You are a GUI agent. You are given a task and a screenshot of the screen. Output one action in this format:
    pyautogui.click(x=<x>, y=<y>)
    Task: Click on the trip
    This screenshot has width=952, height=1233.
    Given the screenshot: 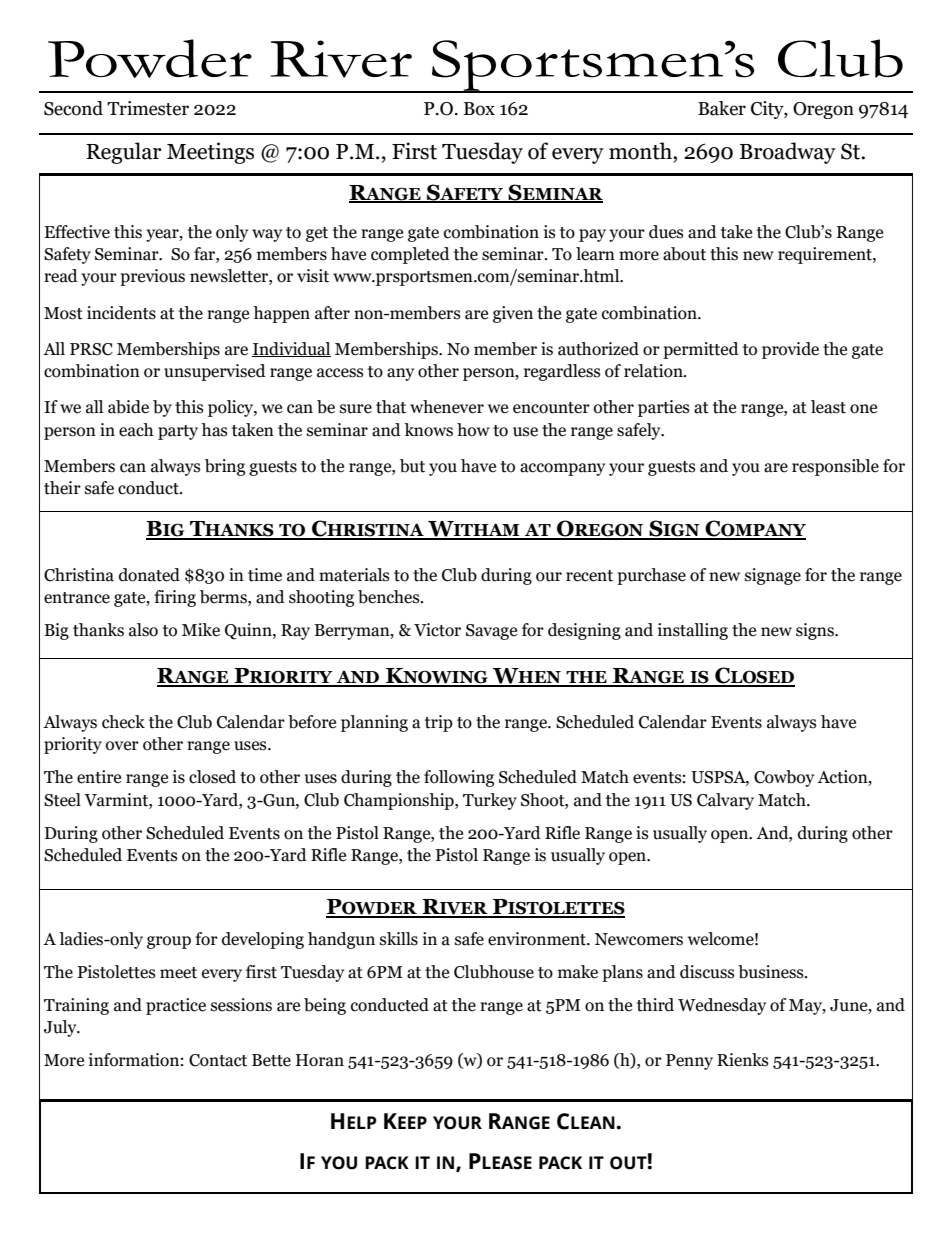 What is the action you would take?
    pyautogui.click(x=439, y=723)
